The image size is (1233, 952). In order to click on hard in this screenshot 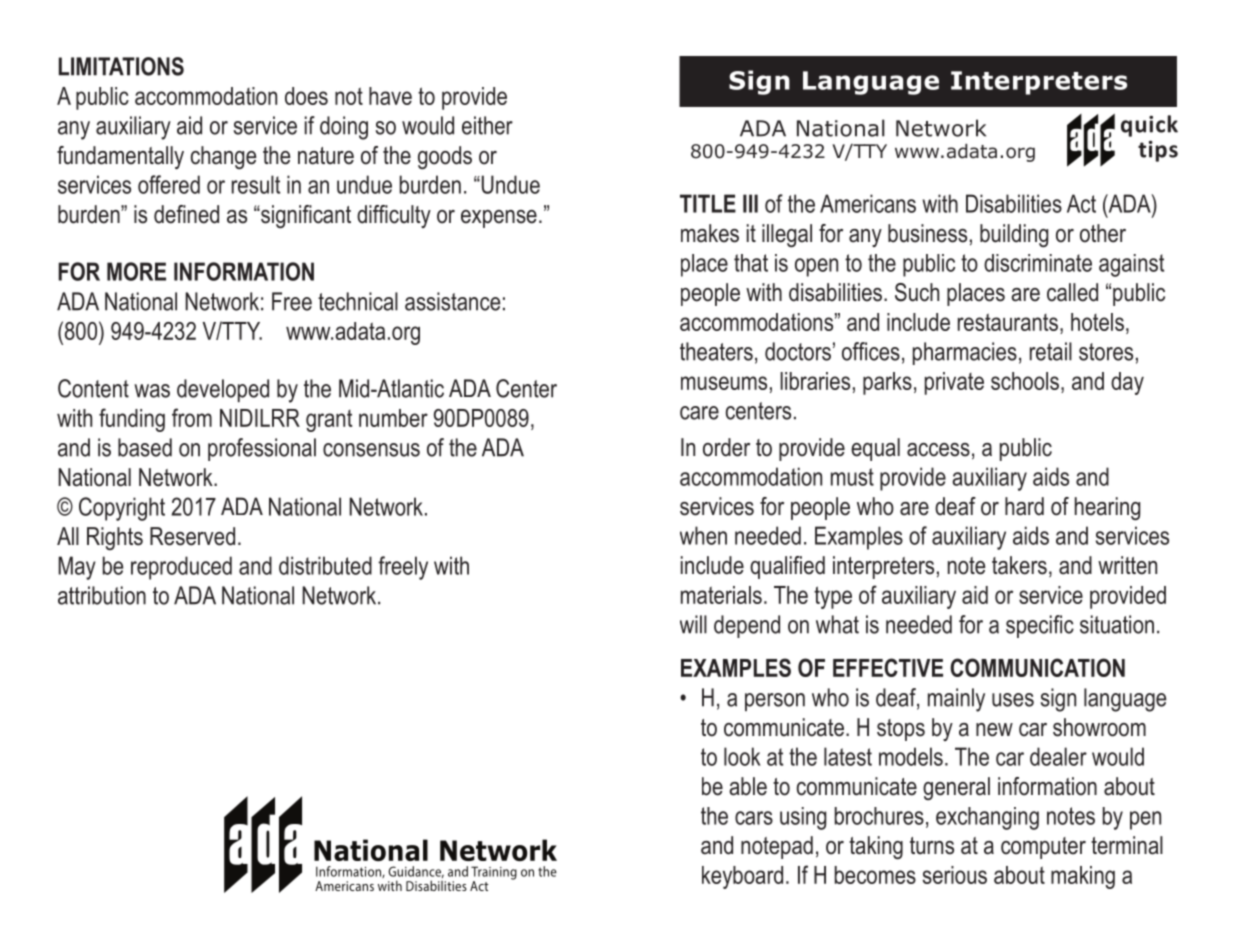, I will do `click(1024, 506)`.
